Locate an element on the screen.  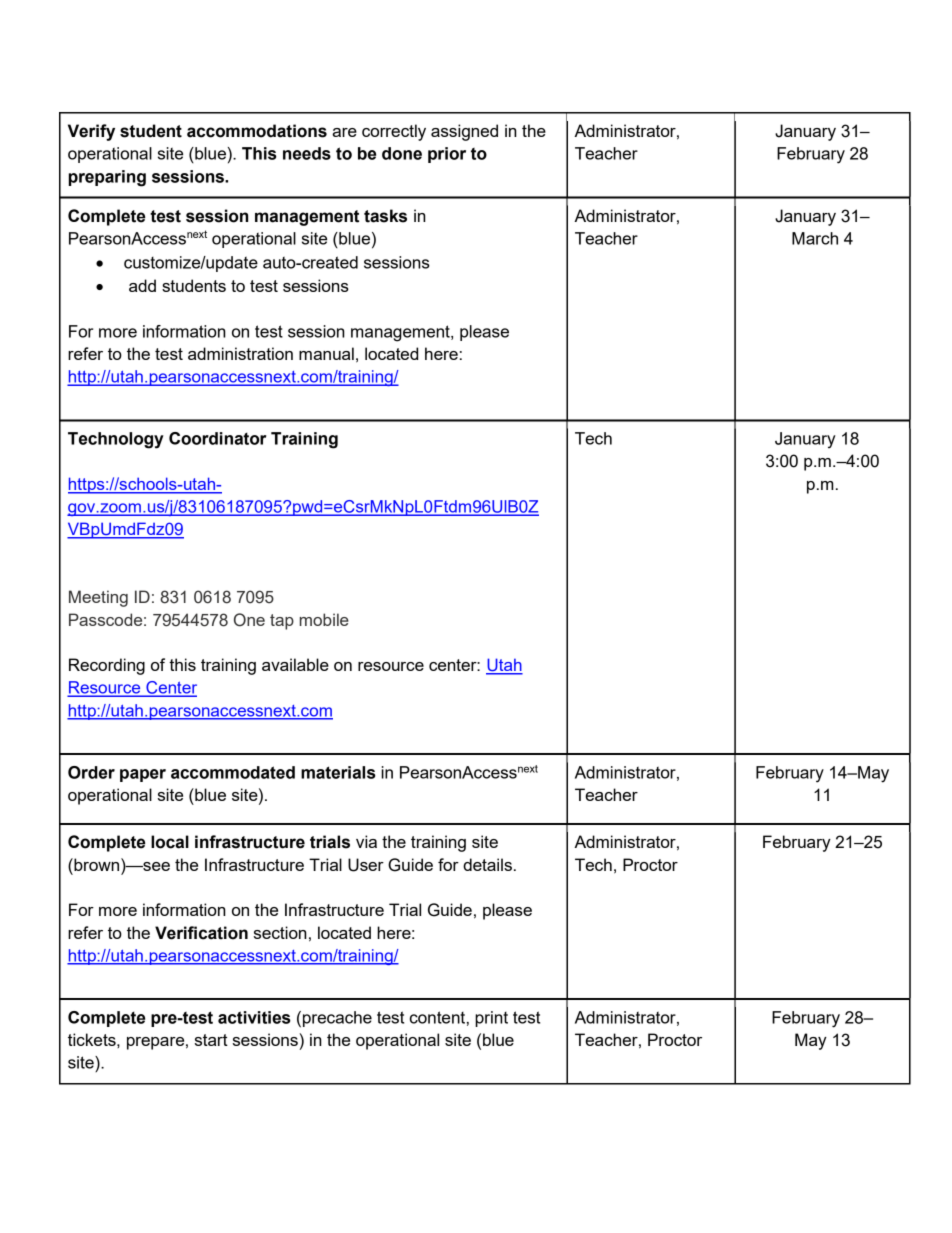
prior is located at coordinates (447, 155).
